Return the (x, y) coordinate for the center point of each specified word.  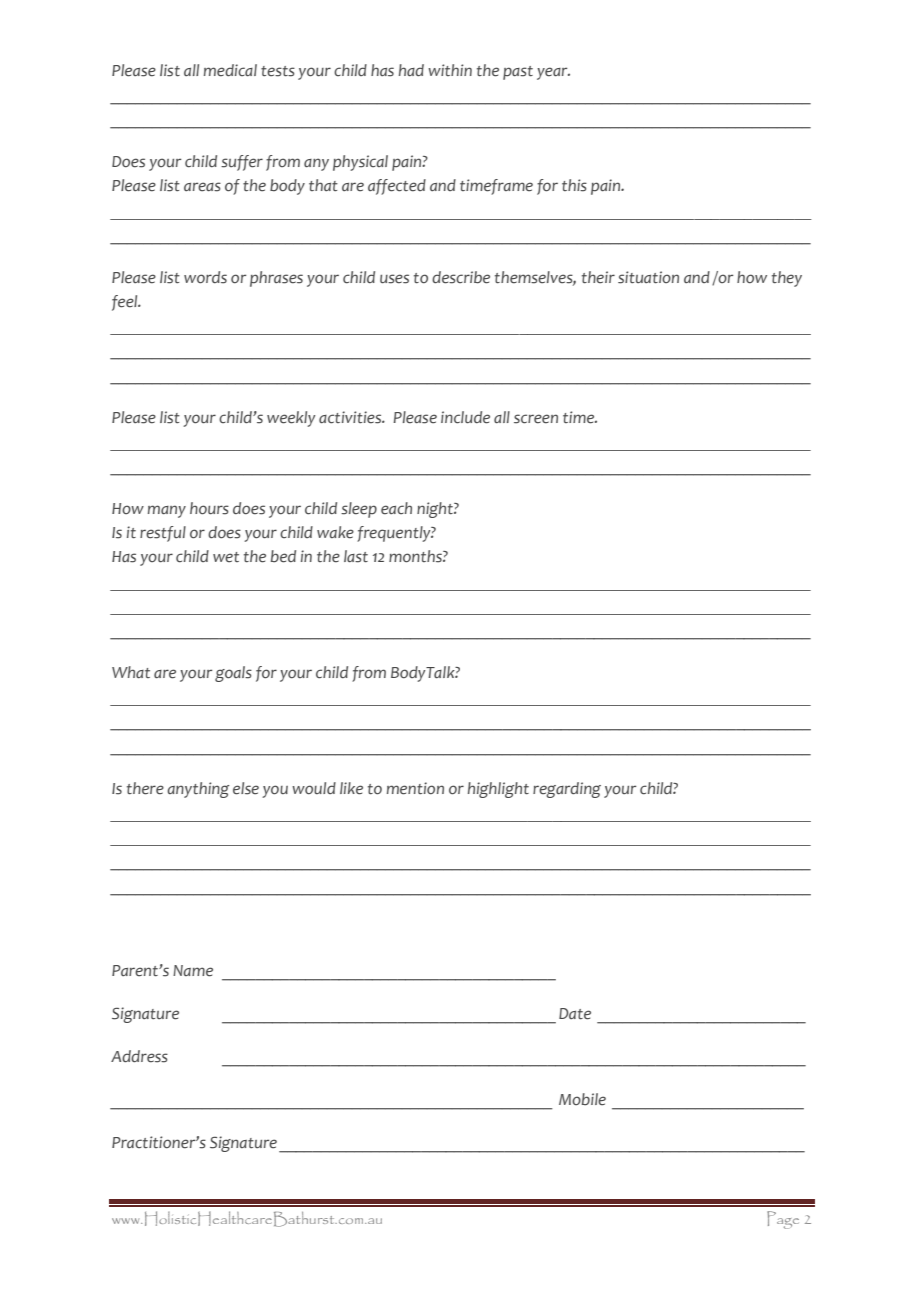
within (450, 70)
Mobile (582, 1099)
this (574, 185)
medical (230, 70)
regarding (567, 790)
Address (139, 1056)
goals (233, 674)
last (356, 556)
